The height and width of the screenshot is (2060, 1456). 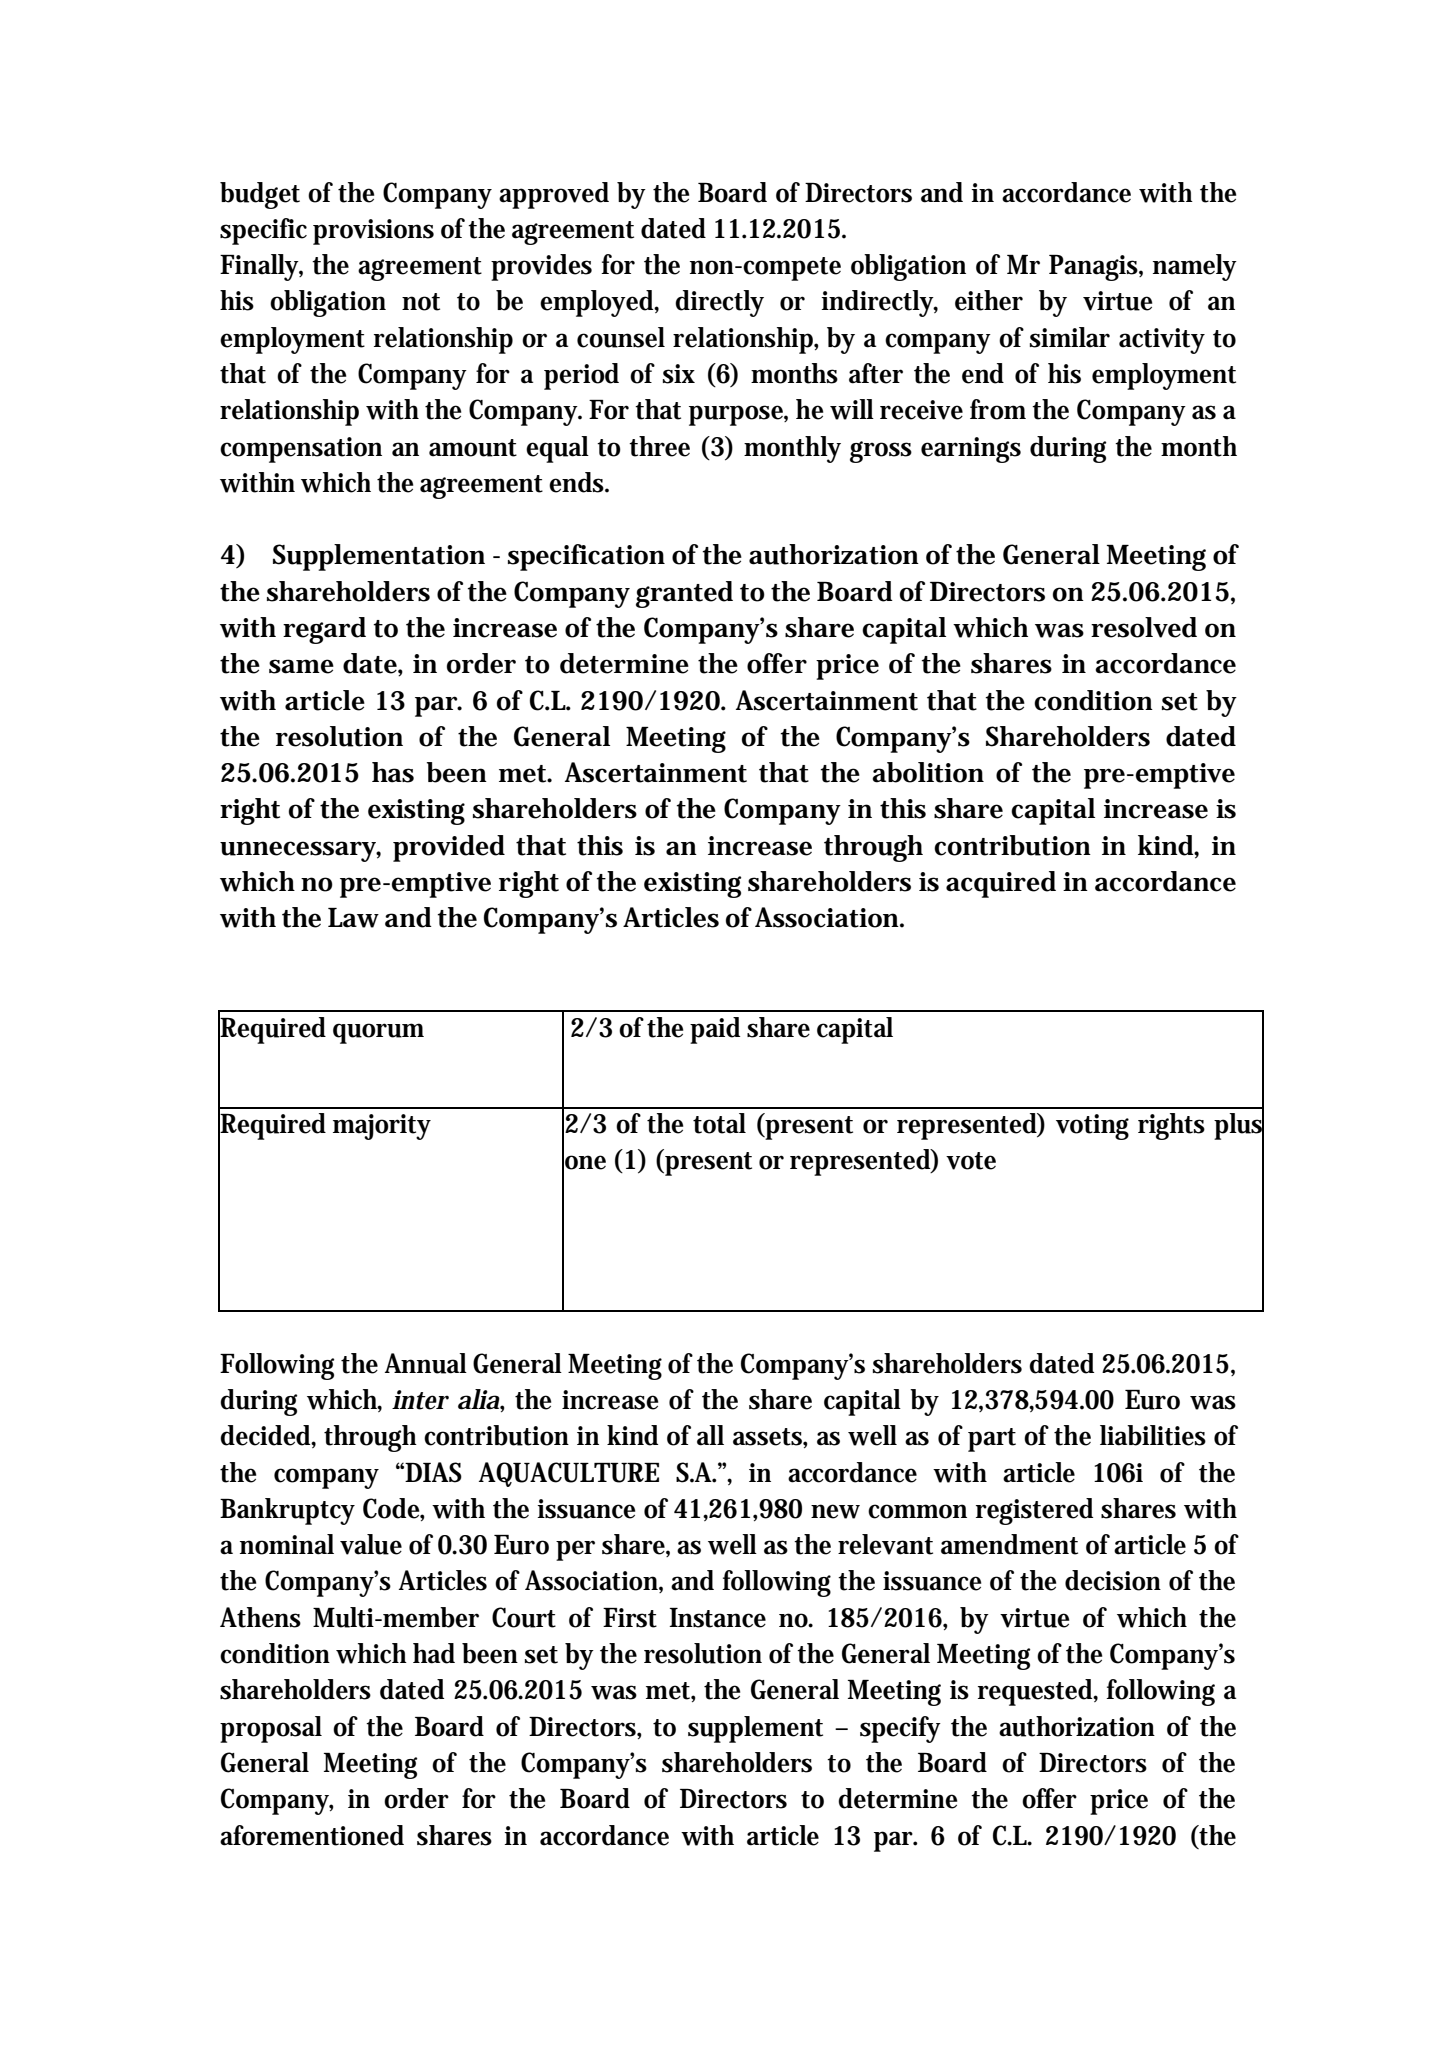 What do you see at coordinates (1195, 267) in the screenshot?
I see `namely` at bounding box center [1195, 267].
